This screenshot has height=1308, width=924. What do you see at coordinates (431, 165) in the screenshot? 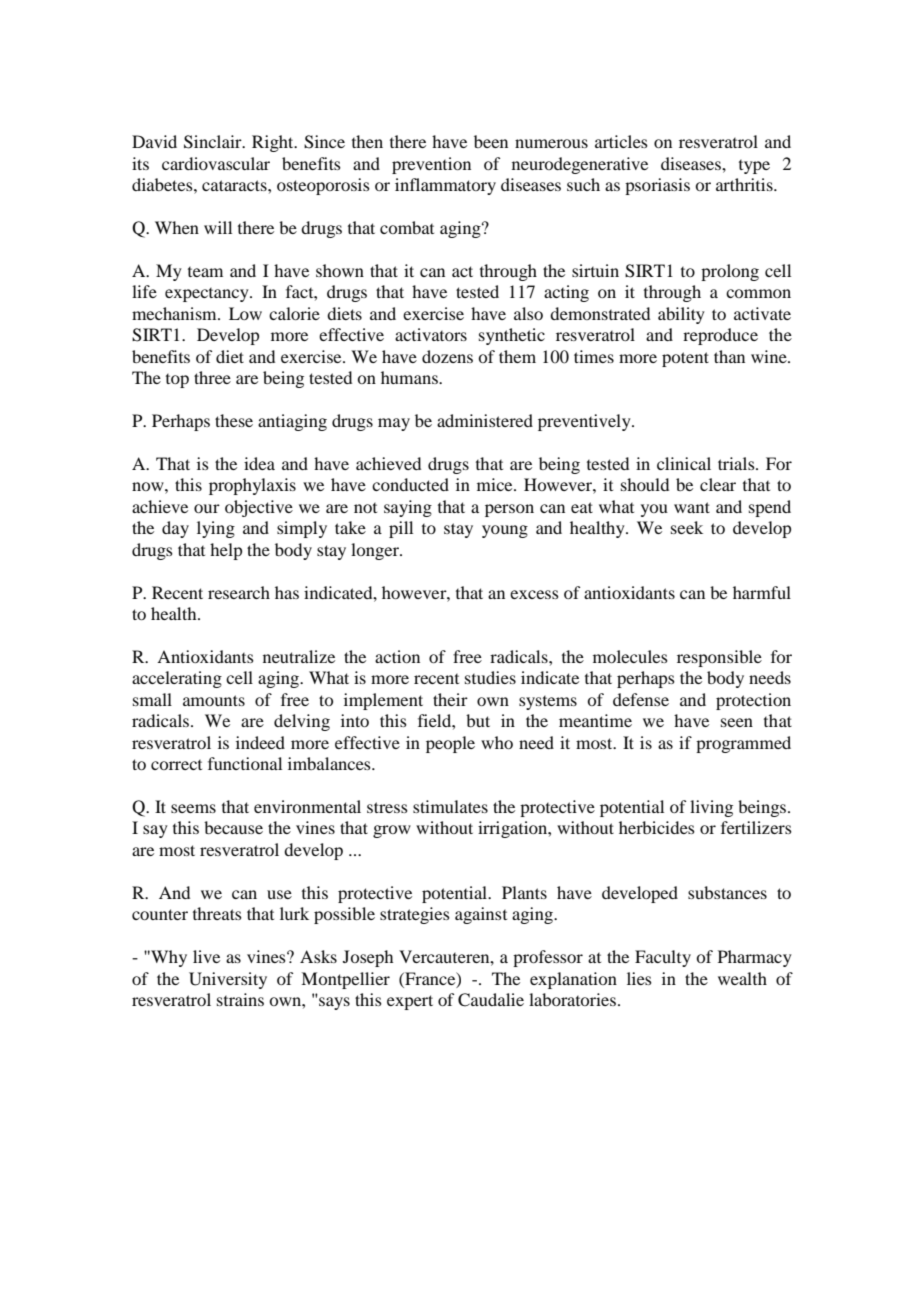
I see `prevention` at bounding box center [431, 165].
